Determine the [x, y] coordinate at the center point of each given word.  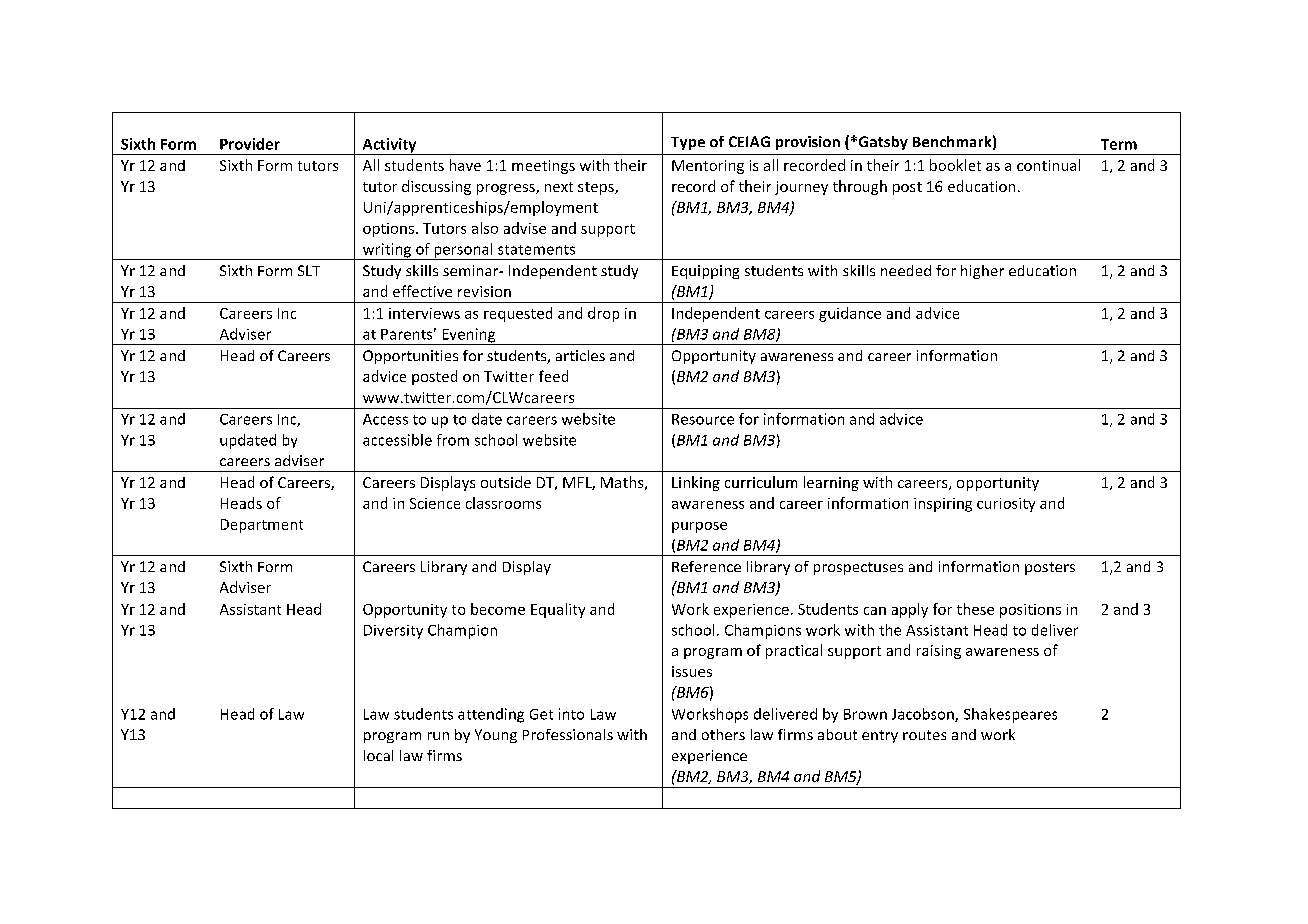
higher [982, 272]
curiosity [1006, 505]
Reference [706, 566]
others [723, 734]
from [453, 440]
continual [1048, 165]
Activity [389, 146]
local [378, 755]
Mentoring [708, 167]
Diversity [393, 632]
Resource [703, 419]
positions [1030, 611]
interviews [424, 313]
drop [603, 314]
